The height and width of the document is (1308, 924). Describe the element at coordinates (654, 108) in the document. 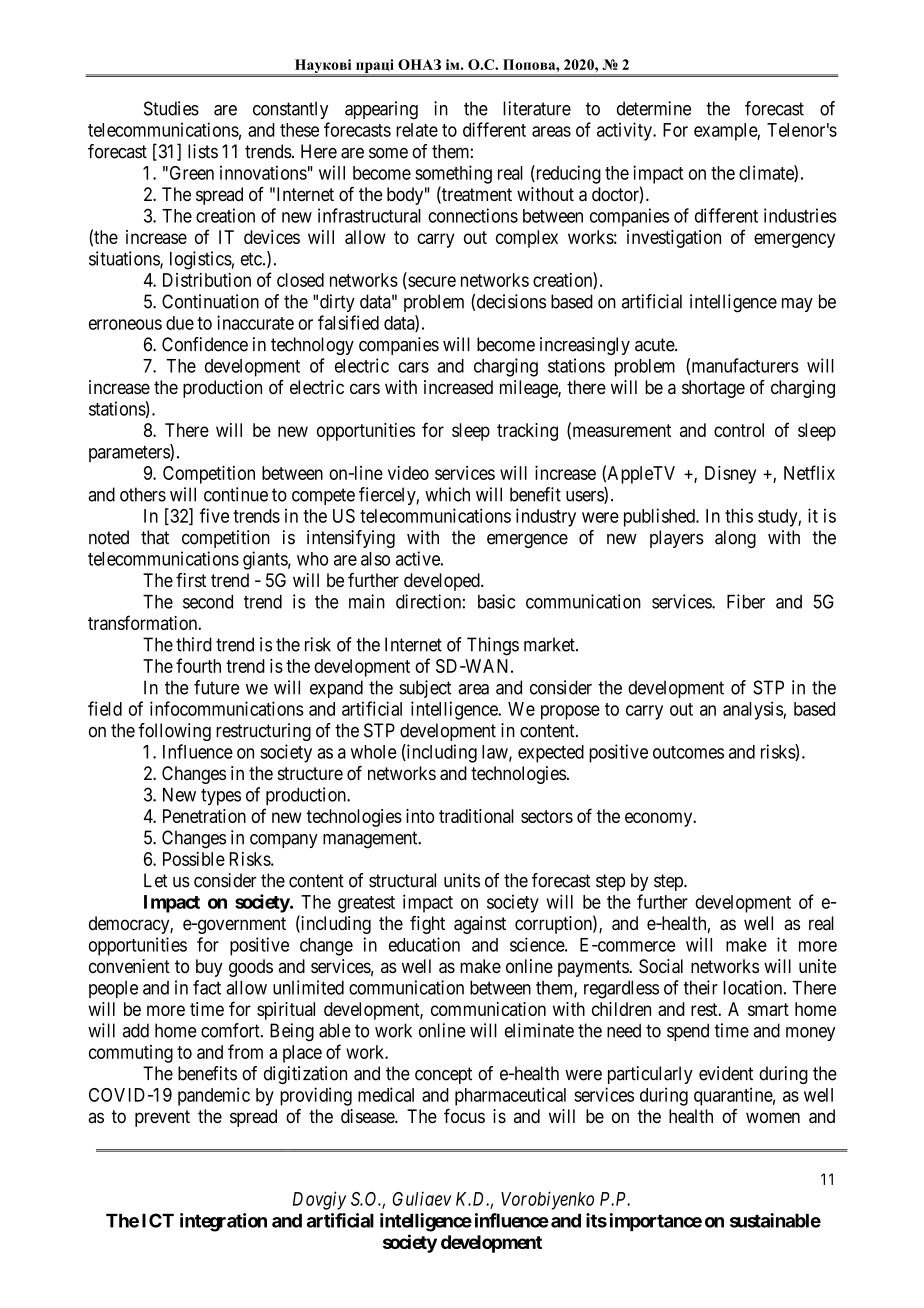

I see `determine` at that location.
